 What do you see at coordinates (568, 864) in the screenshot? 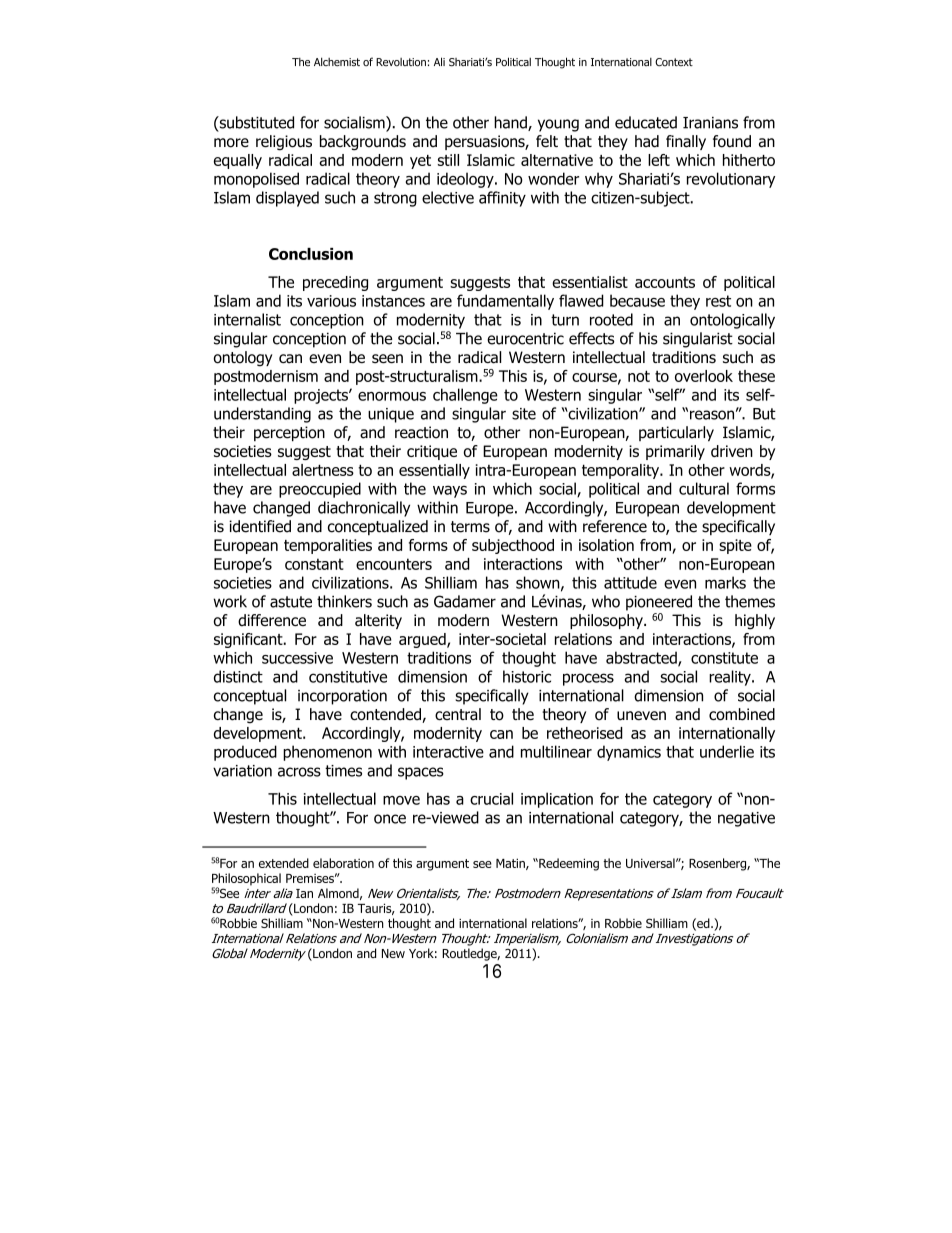
I see `Redeeming` at bounding box center [568, 864].
